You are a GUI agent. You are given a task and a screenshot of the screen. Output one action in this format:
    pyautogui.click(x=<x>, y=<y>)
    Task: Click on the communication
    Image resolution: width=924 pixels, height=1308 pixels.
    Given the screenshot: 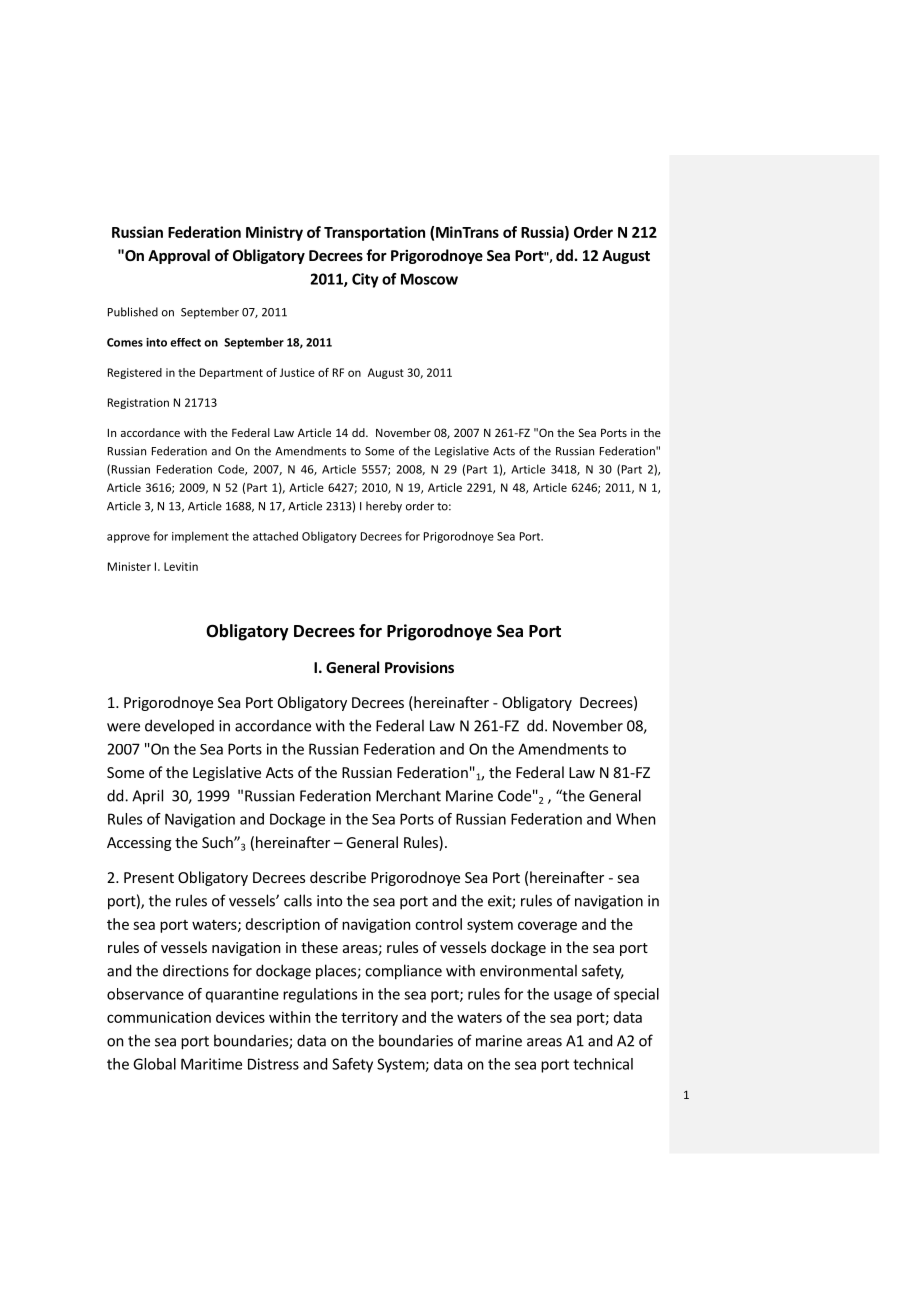 What is the action you would take?
    pyautogui.click(x=159, y=1017)
